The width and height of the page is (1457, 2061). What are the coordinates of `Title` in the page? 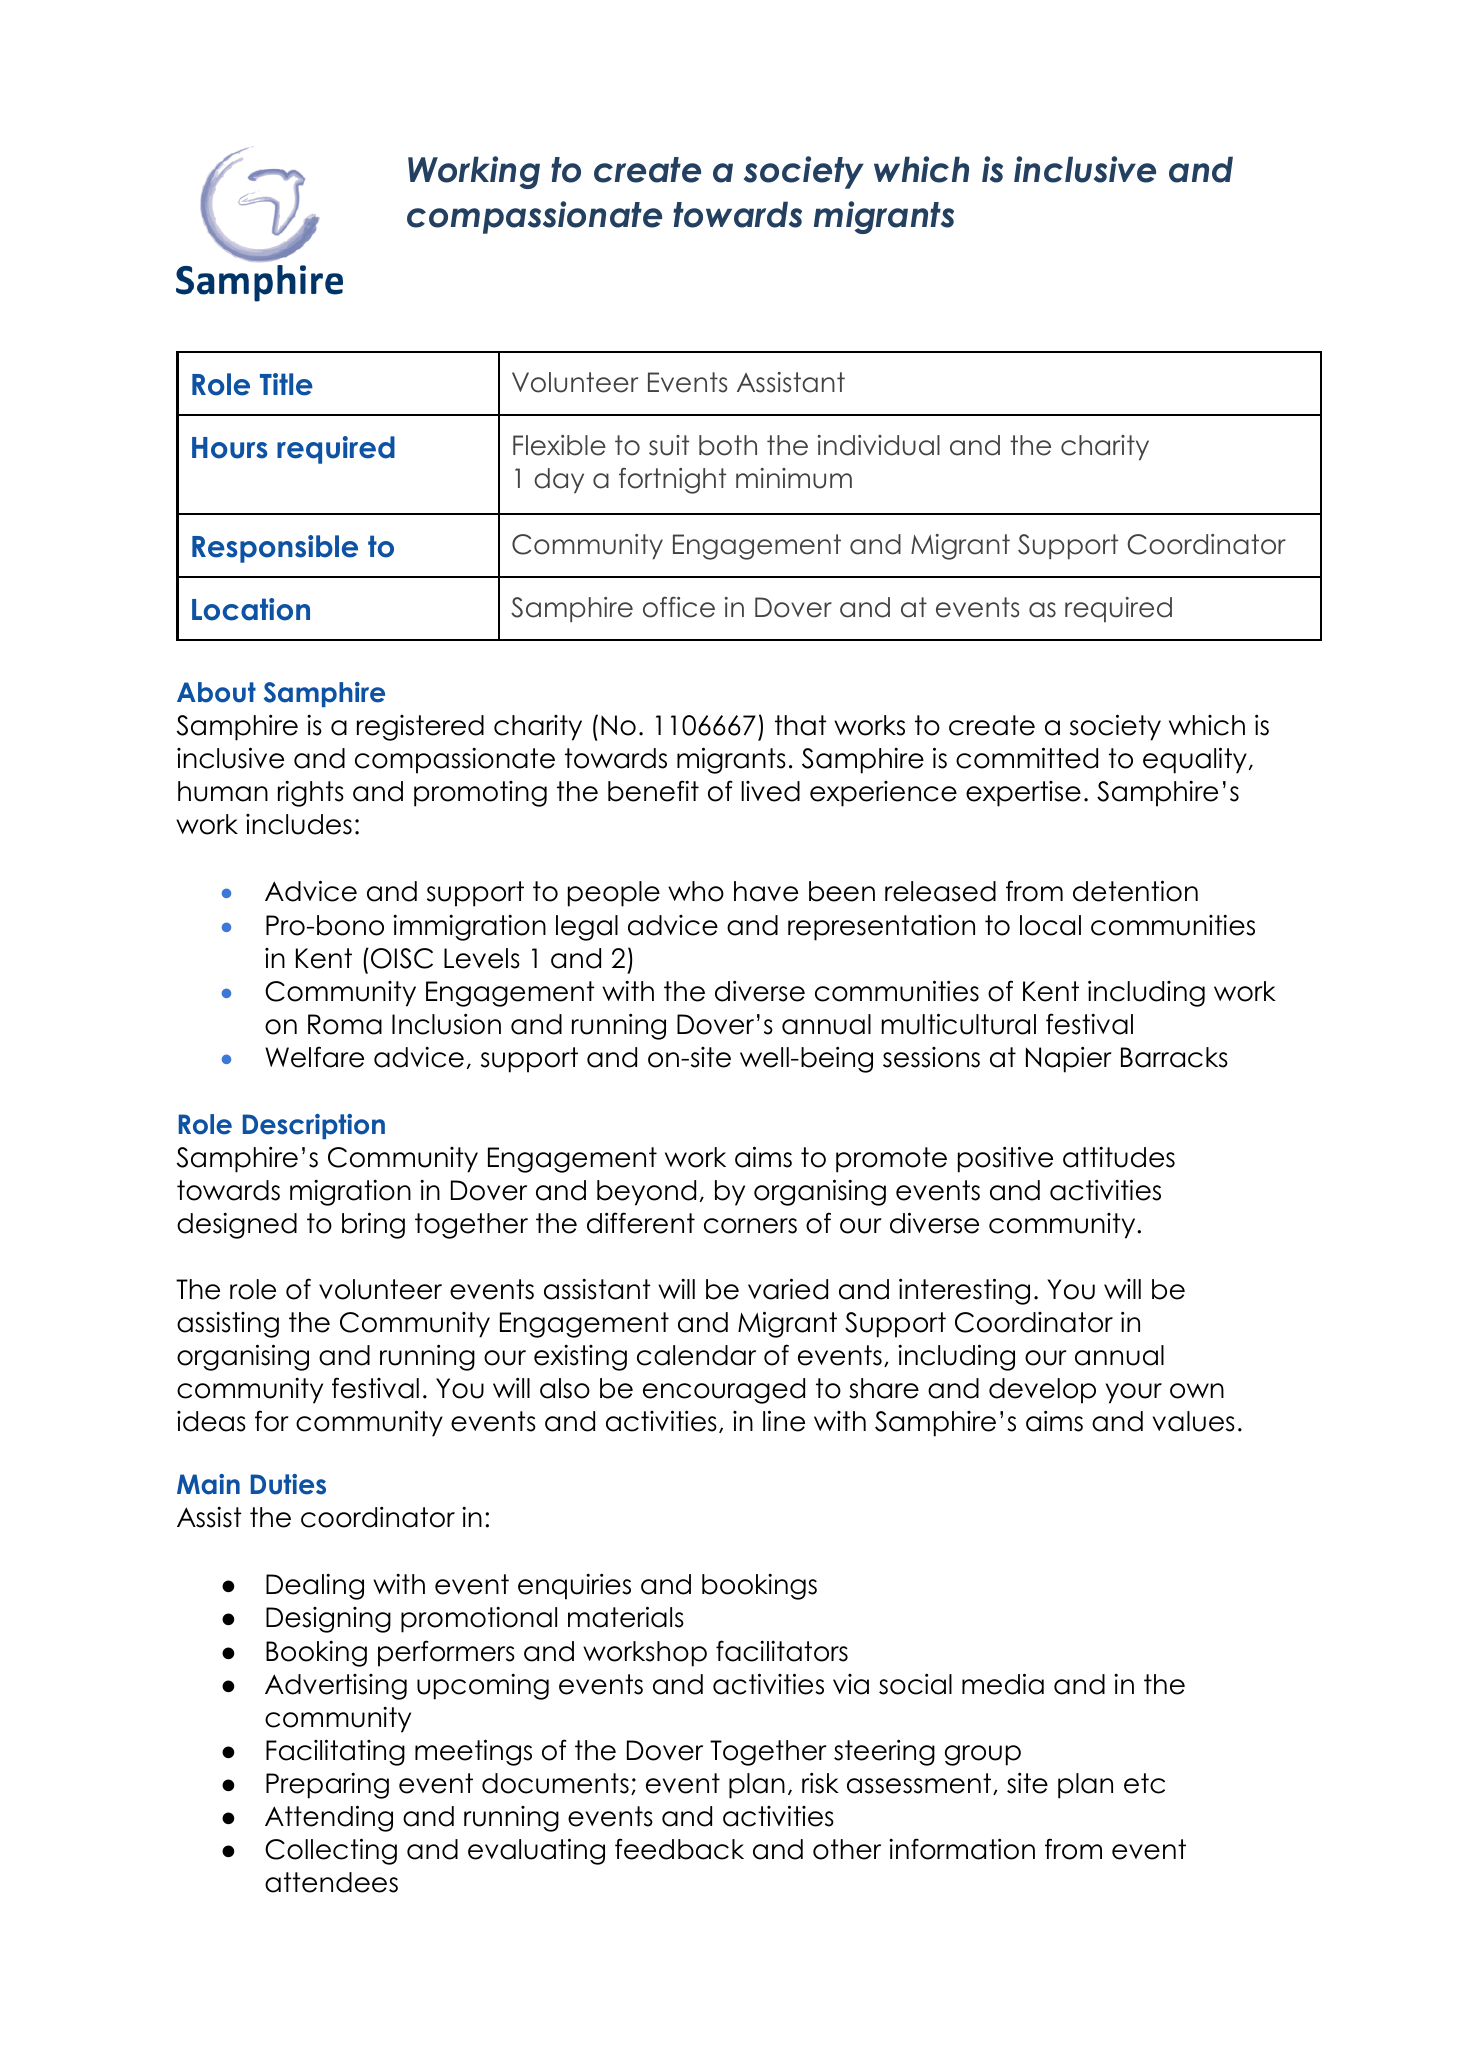 It's located at (286, 384).
